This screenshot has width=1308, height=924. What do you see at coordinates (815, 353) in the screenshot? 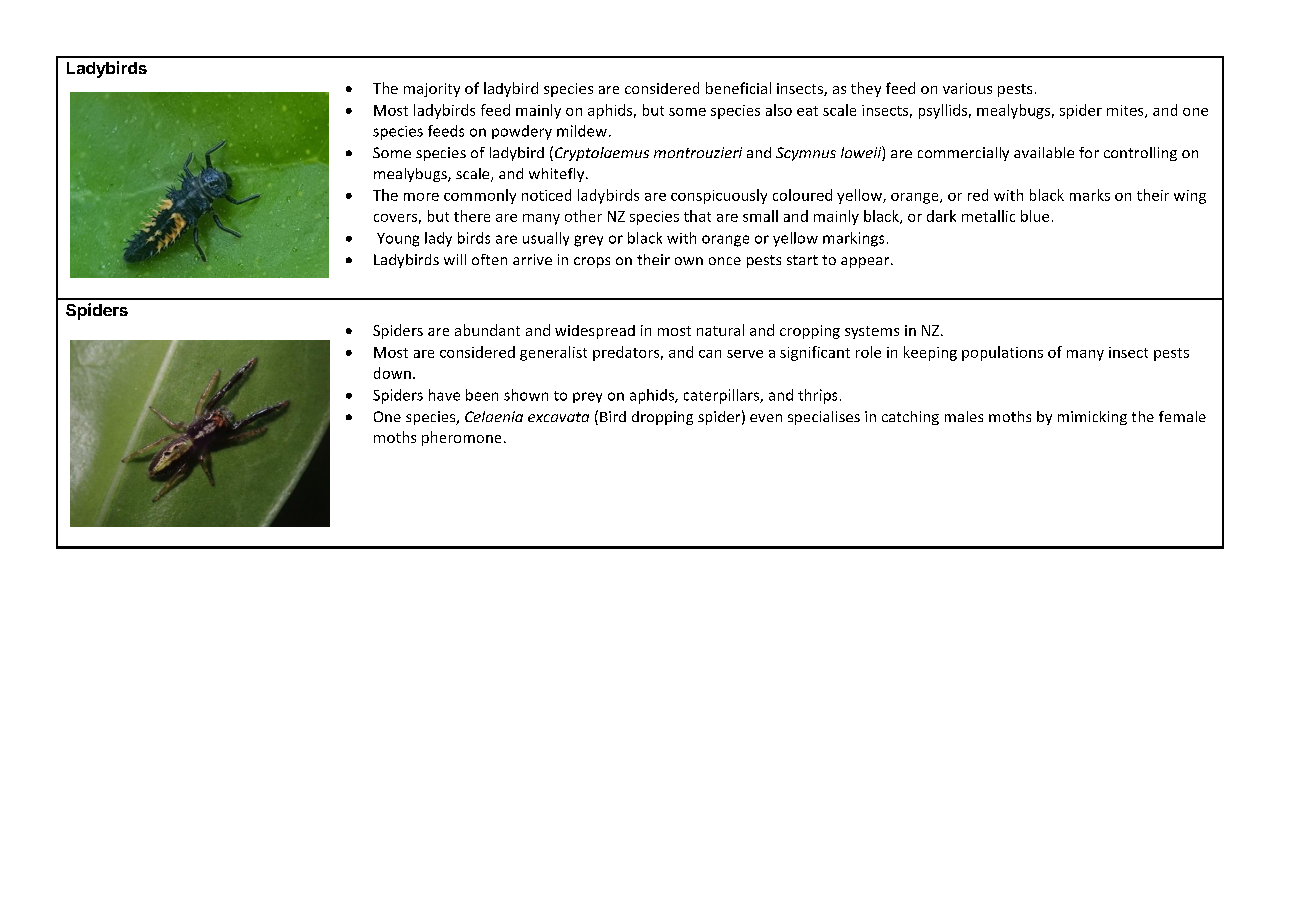
I see `significant` at bounding box center [815, 353].
